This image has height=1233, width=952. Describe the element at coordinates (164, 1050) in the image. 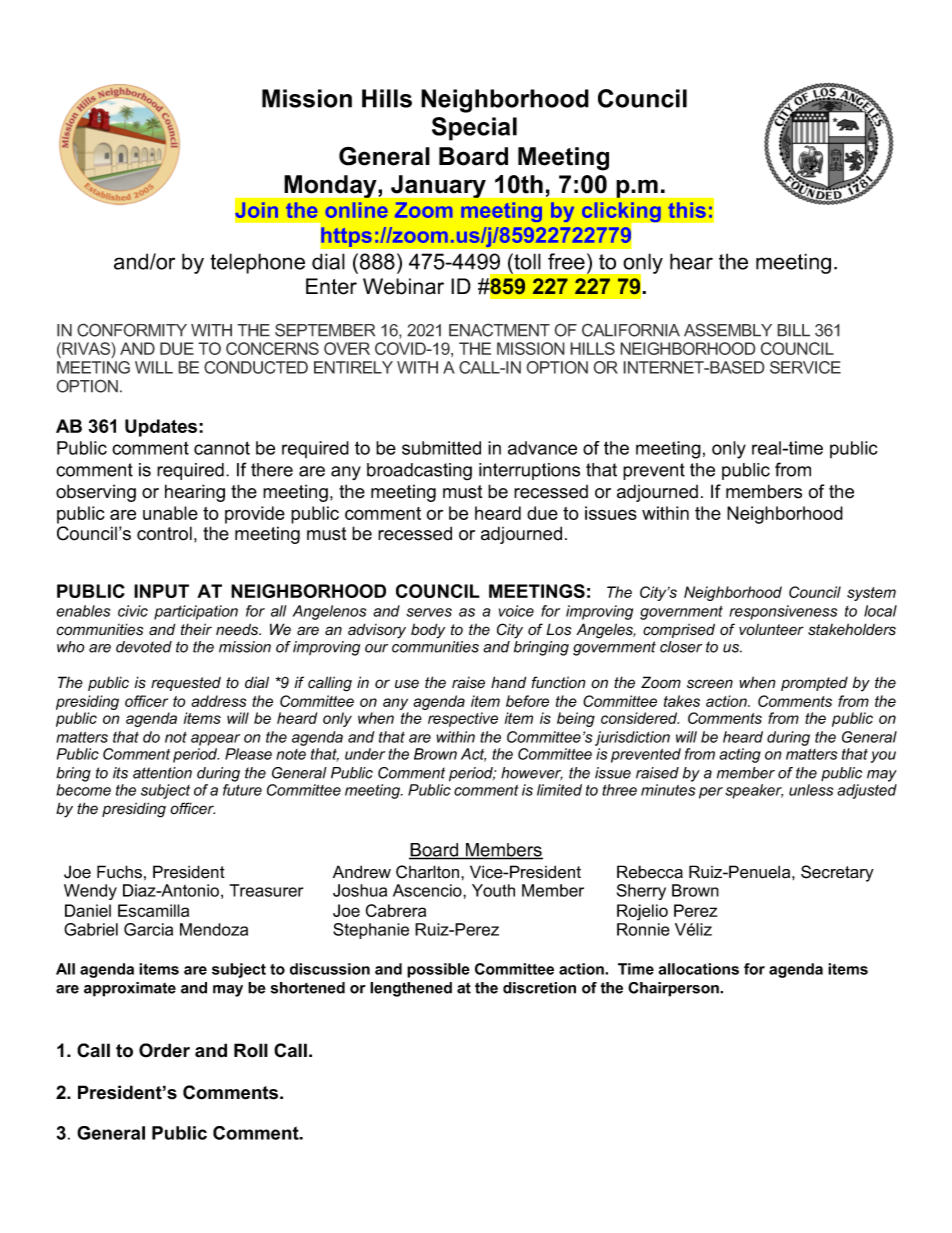

I see `Order` at that location.
